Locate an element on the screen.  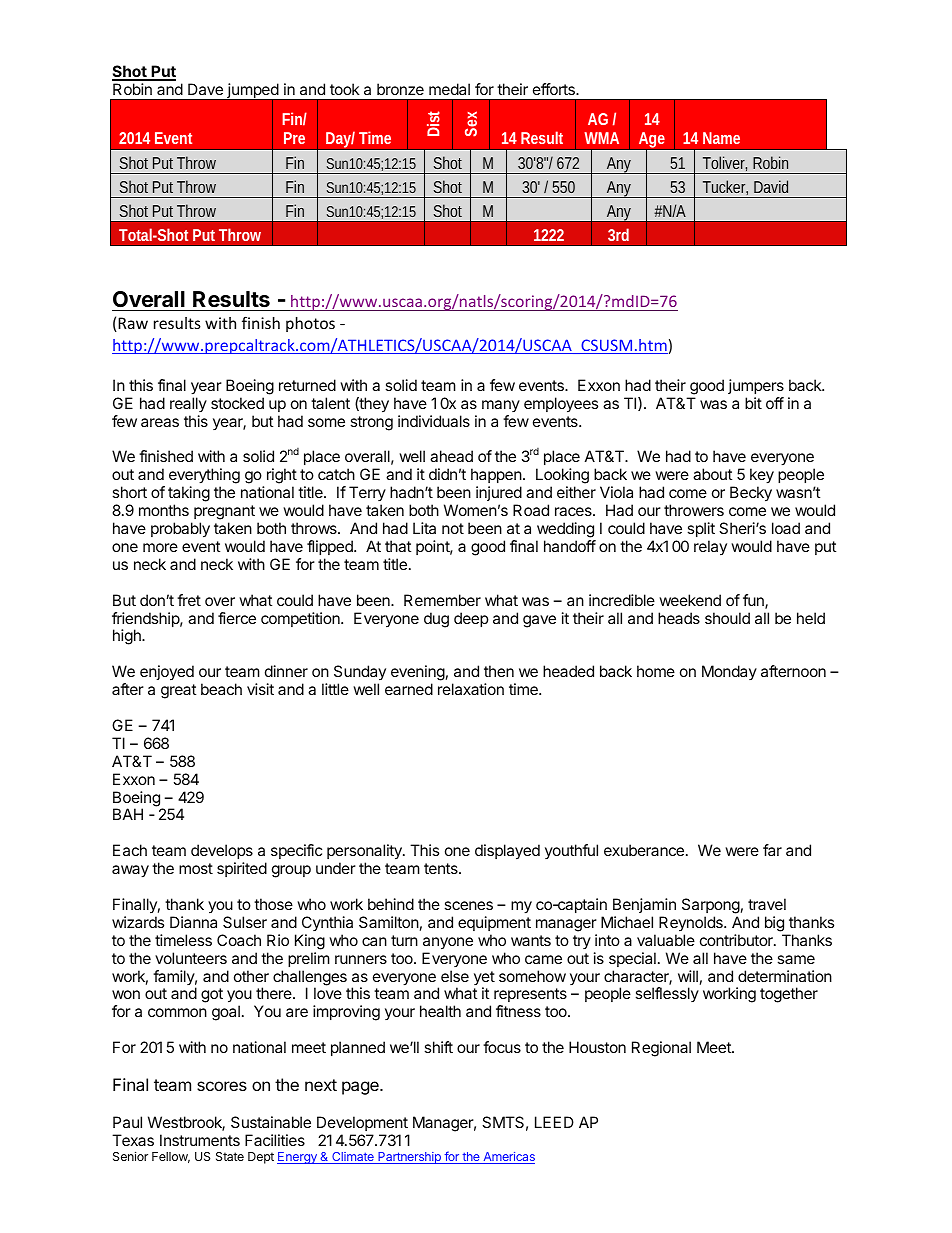
Instruments is located at coordinates (200, 1140).
